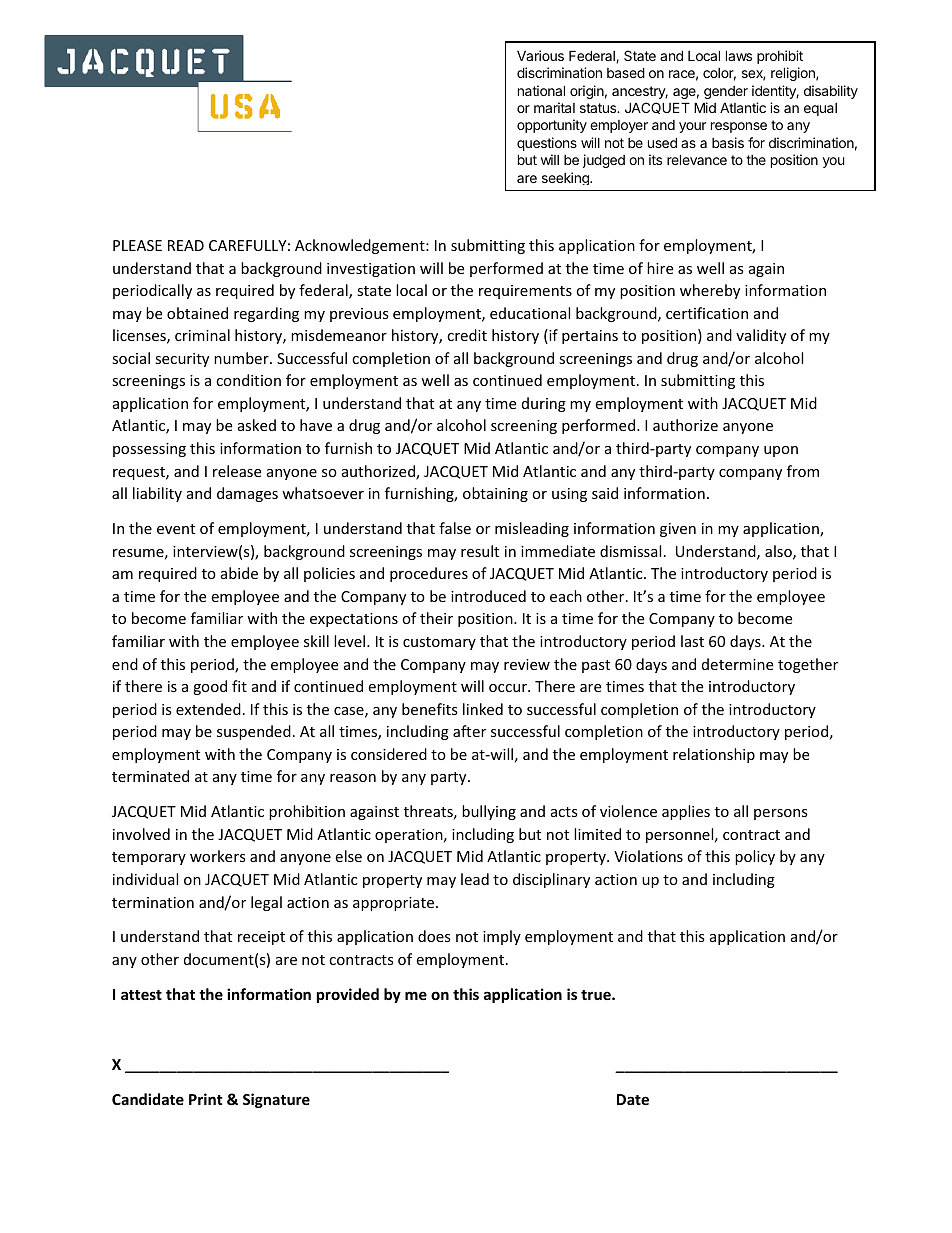 The image size is (952, 1233). Describe the element at coordinates (544, 404) in the screenshot. I see `during` at that location.
